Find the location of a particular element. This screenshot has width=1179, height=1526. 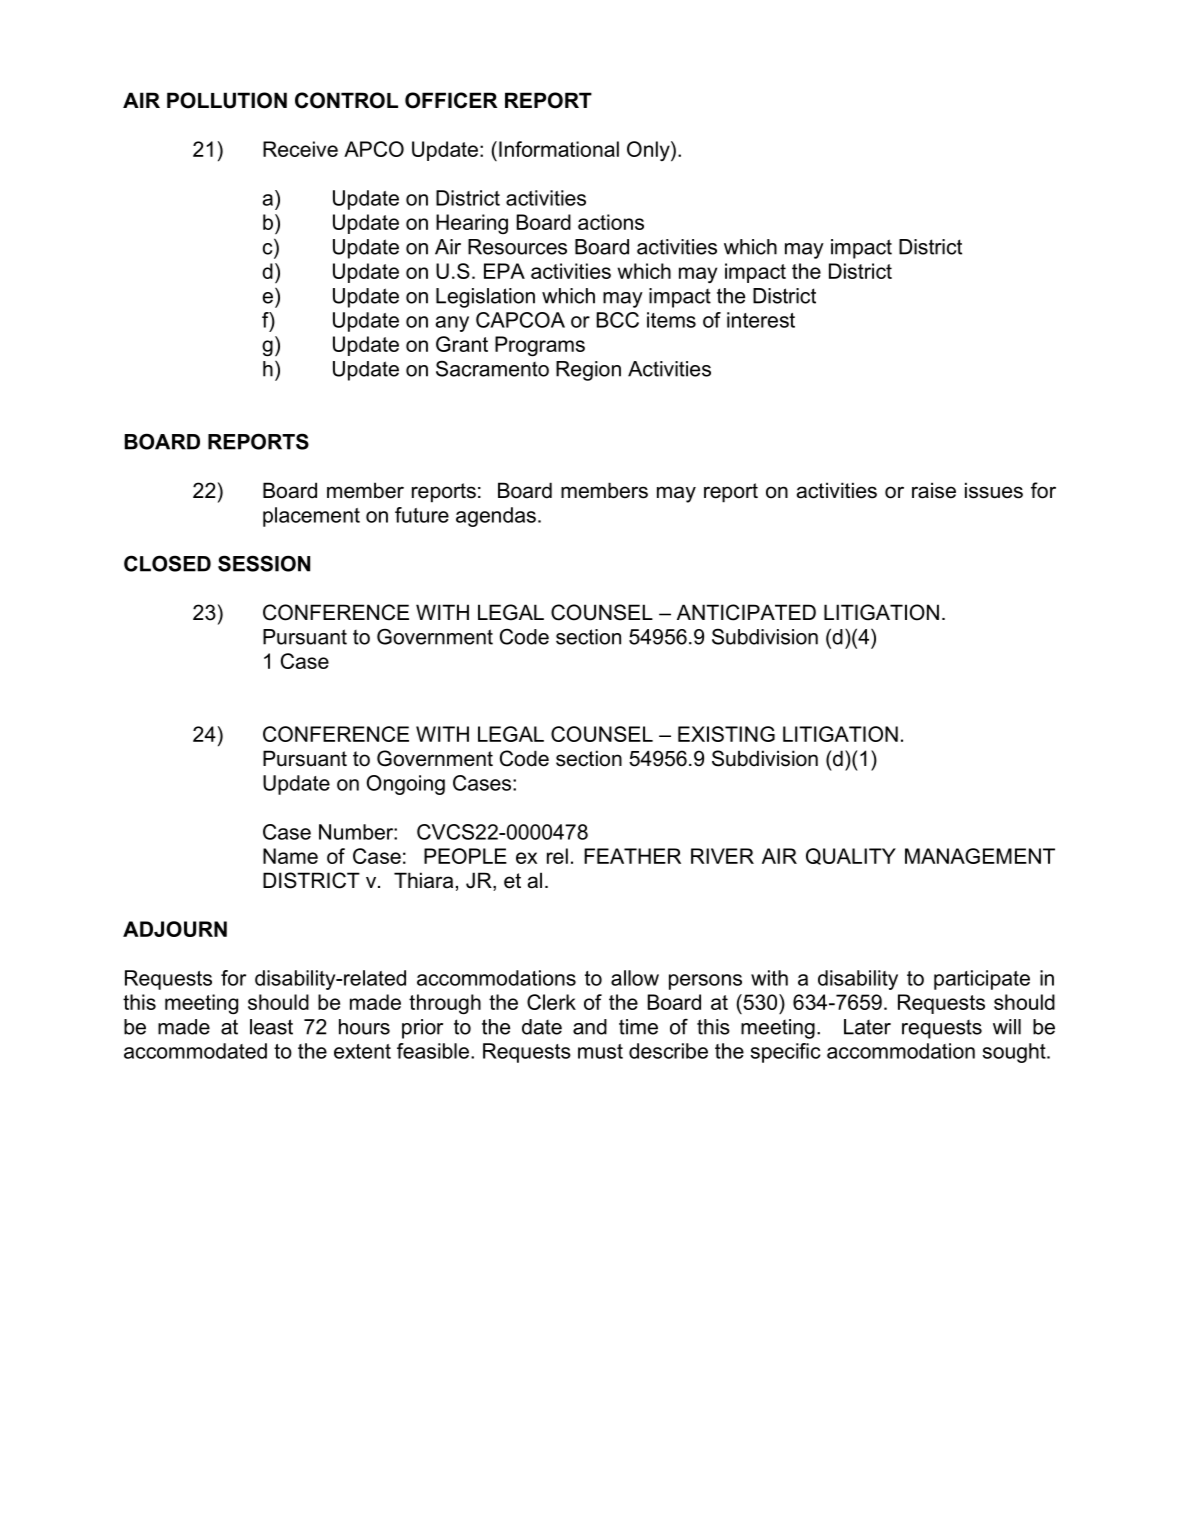

EXISTING is located at coordinates (726, 734).
